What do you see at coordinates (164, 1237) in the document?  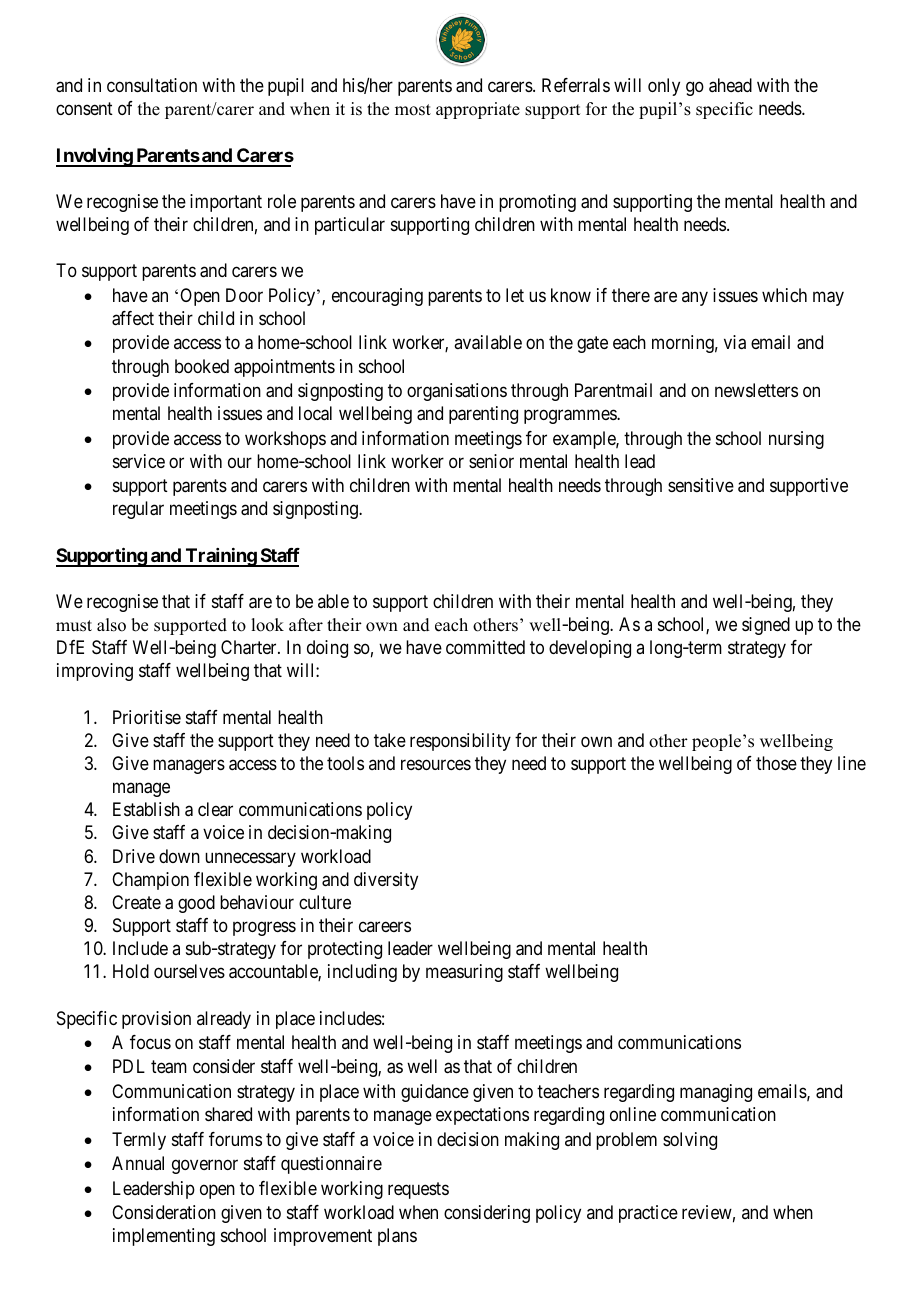 I see `implementing` at bounding box center [164, 1237].
